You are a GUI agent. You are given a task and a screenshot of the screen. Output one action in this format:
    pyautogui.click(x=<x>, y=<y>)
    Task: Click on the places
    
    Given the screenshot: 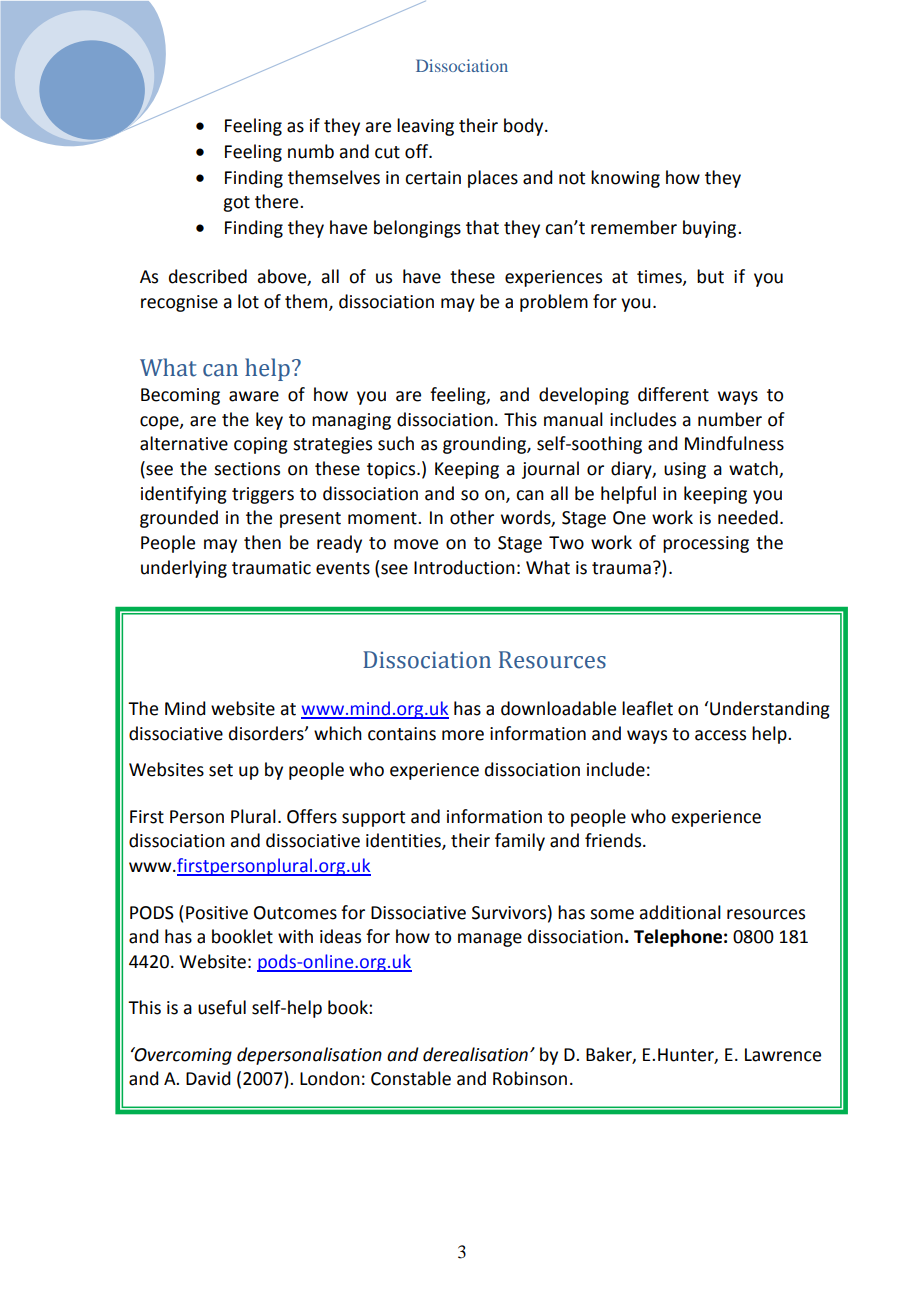 What is the action you would take?
    pyautogui.click(x=493, y=179)
